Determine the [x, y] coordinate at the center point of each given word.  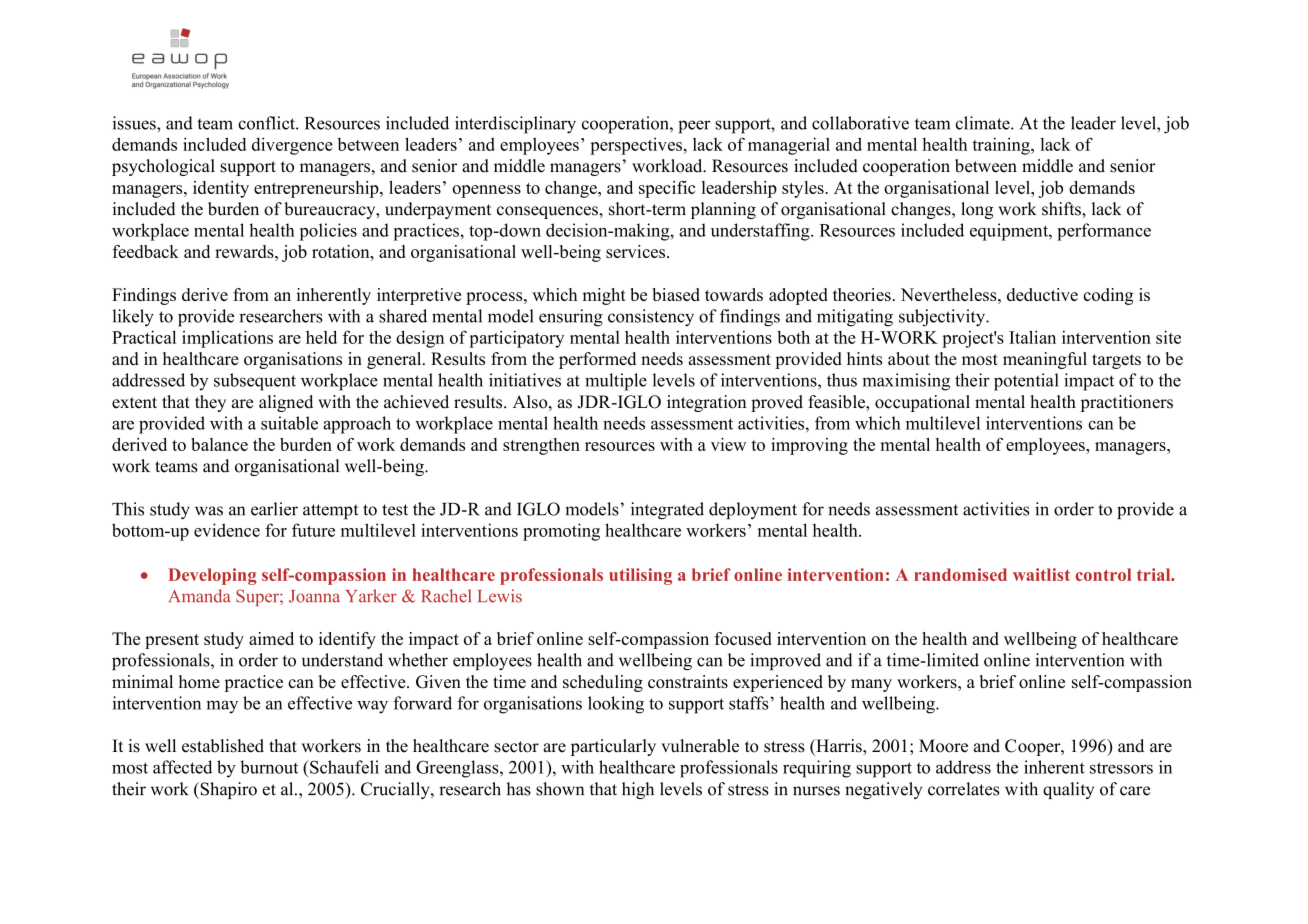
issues [135, 123]
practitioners [1127, 403]
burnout [269, 767]
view [728, 444]
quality [1068, 790]
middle [1047, 166]
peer [694, 127]
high [638, 790]
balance [219, 444]
